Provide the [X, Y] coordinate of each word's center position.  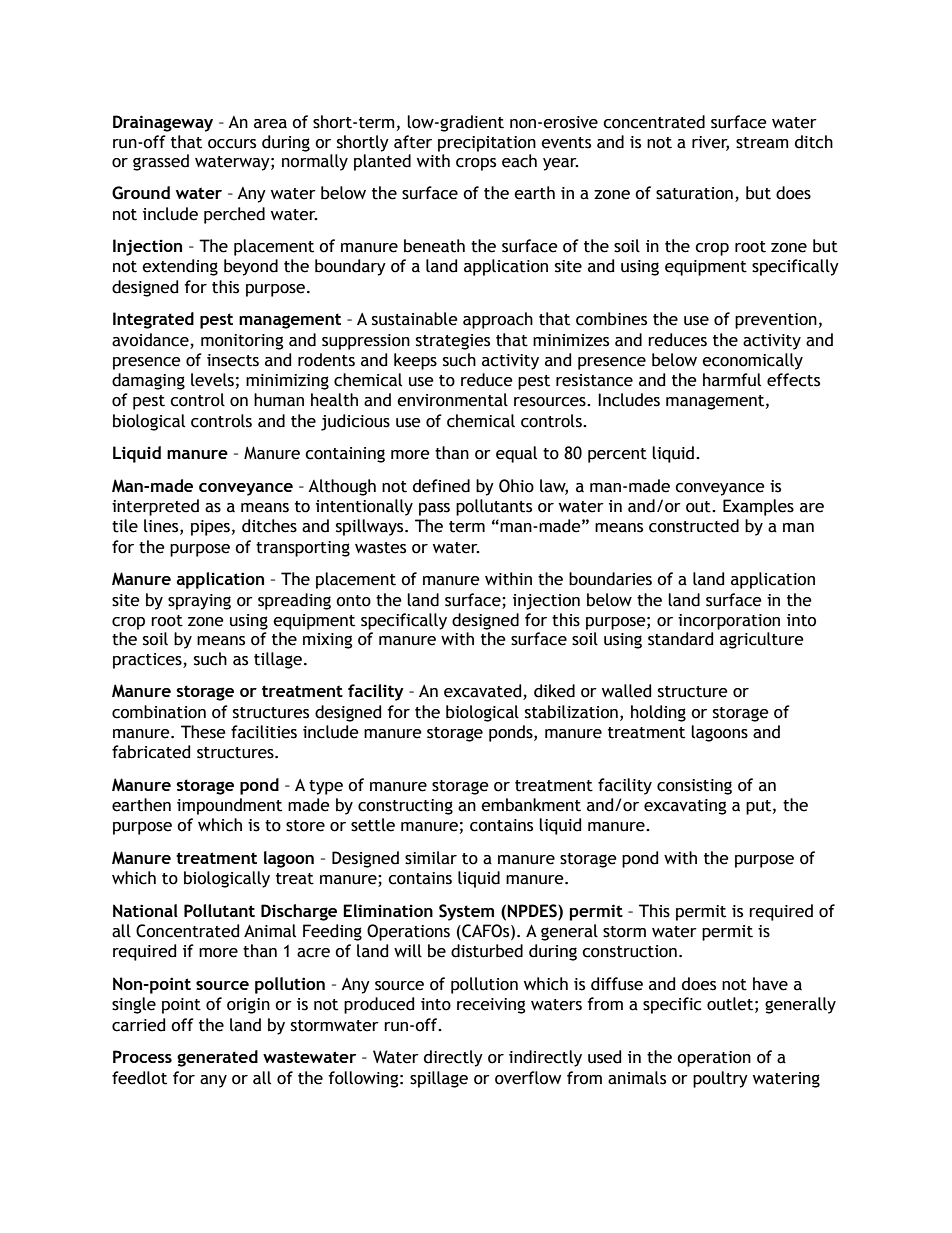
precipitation [487, 144]
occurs [232, 144]
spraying [199, 602]
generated [217, 1058]
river [710, 143]
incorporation [729, 622]
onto [353, 601]
